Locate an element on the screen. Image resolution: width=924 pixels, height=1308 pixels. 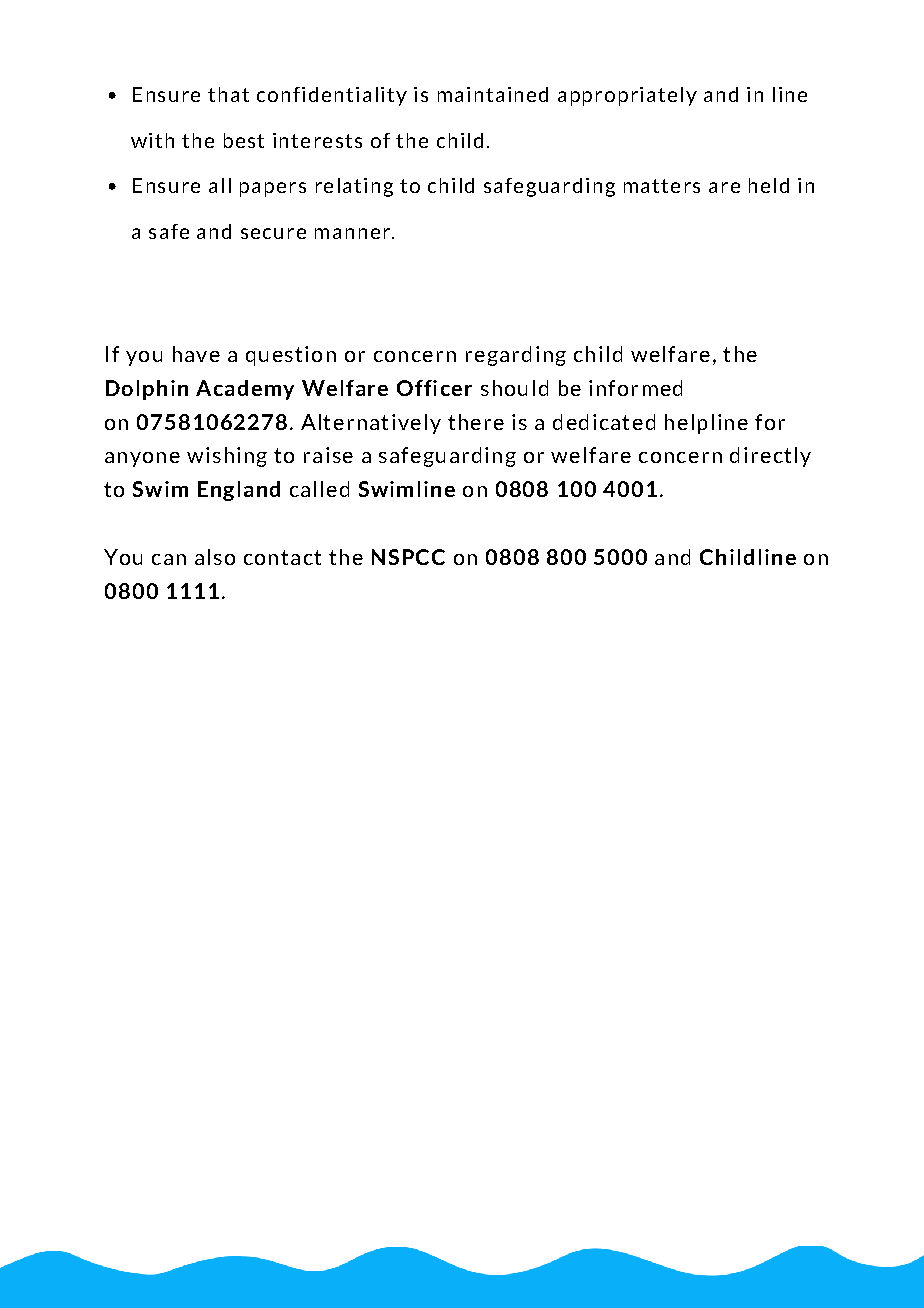
appropriately is located at coordinates (627, 96).
